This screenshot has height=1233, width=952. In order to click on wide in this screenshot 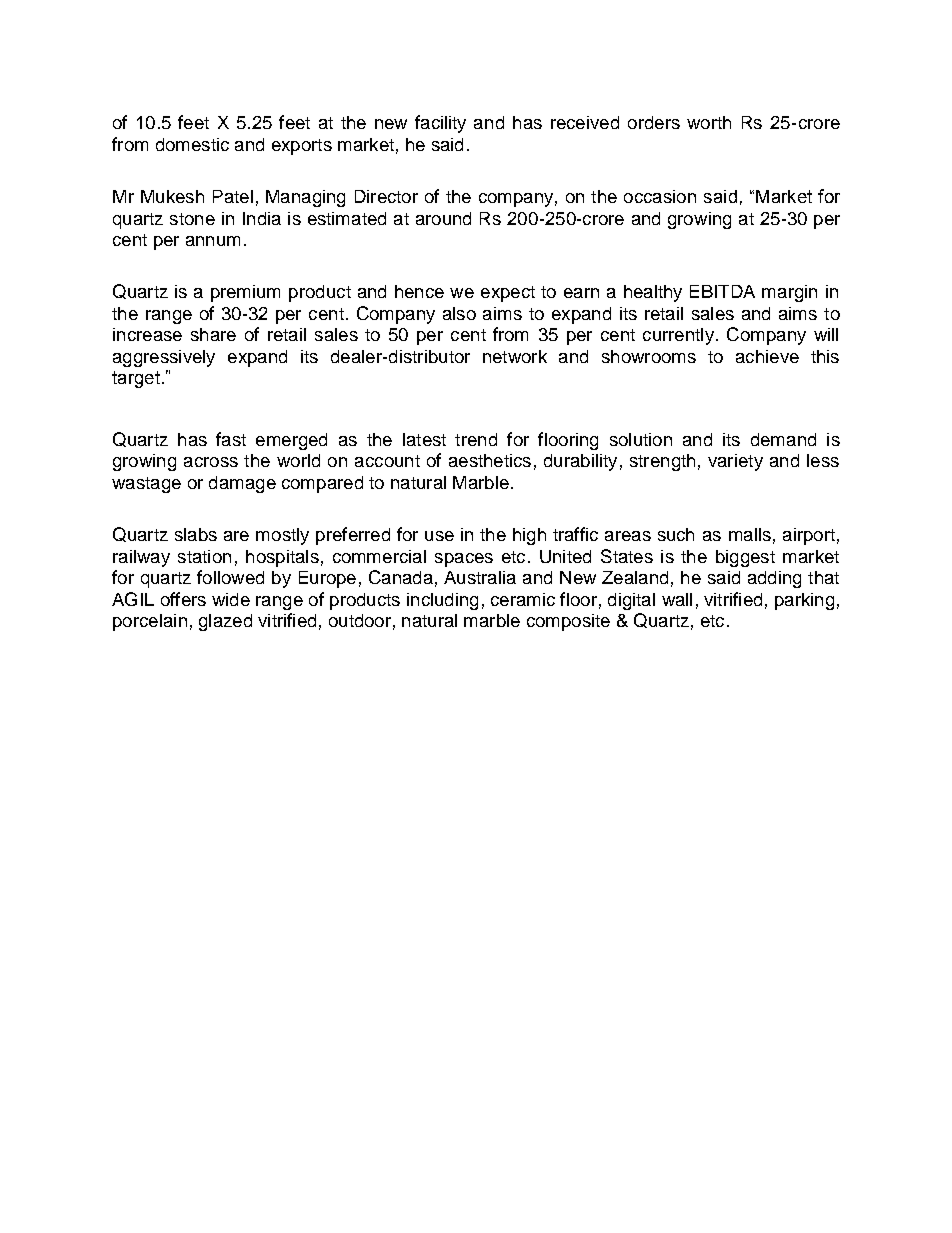, I will do `click(231, 599)`.
